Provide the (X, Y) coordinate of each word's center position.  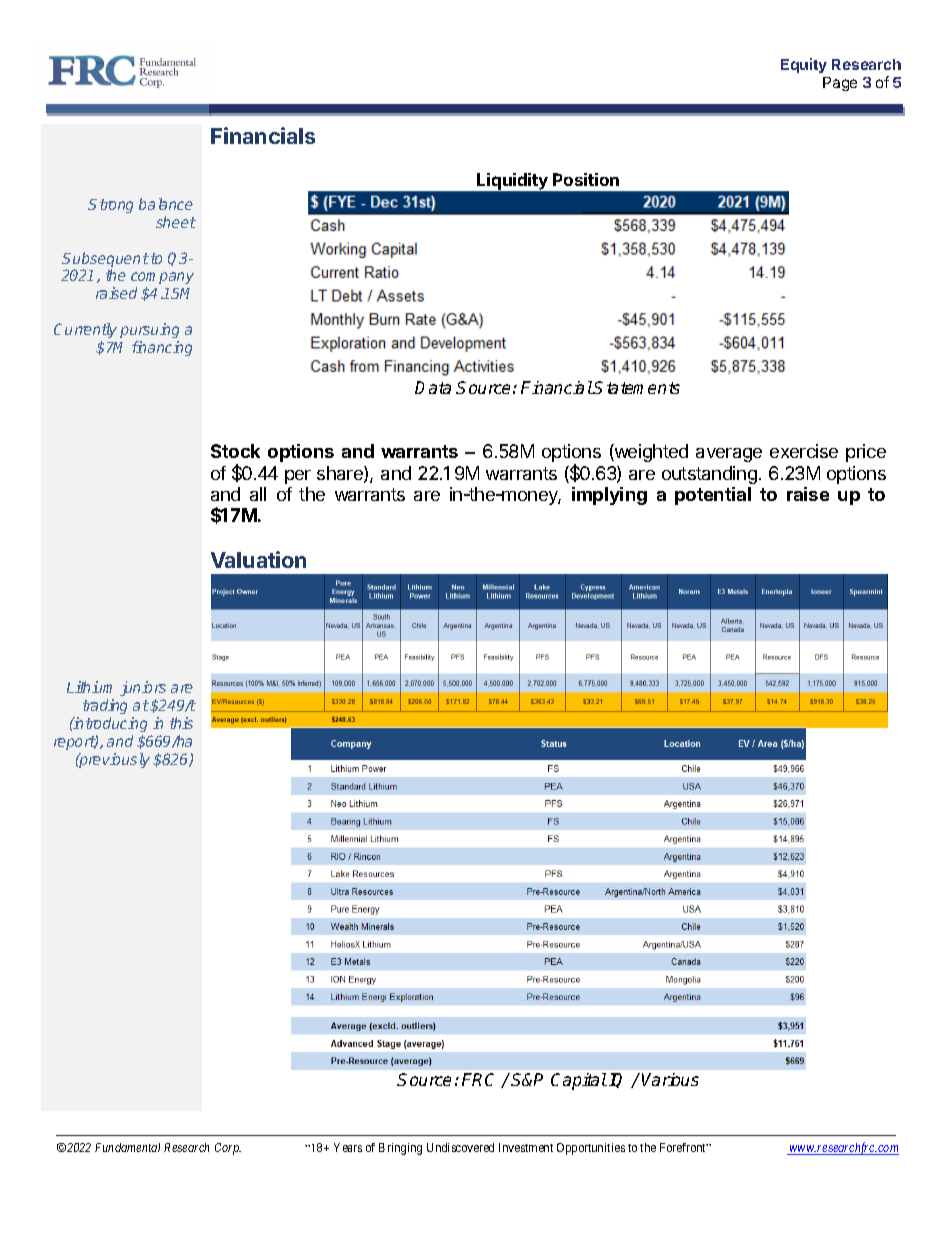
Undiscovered (460, 1147)
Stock (235, 451)
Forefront (684, 1147)
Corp (228, 1149)
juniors (143, 688)
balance (166, 204)
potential (713, 496)
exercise (804, 451)
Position (586, 179)
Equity (804, 65)
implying (609, 496)
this (181, 723)
